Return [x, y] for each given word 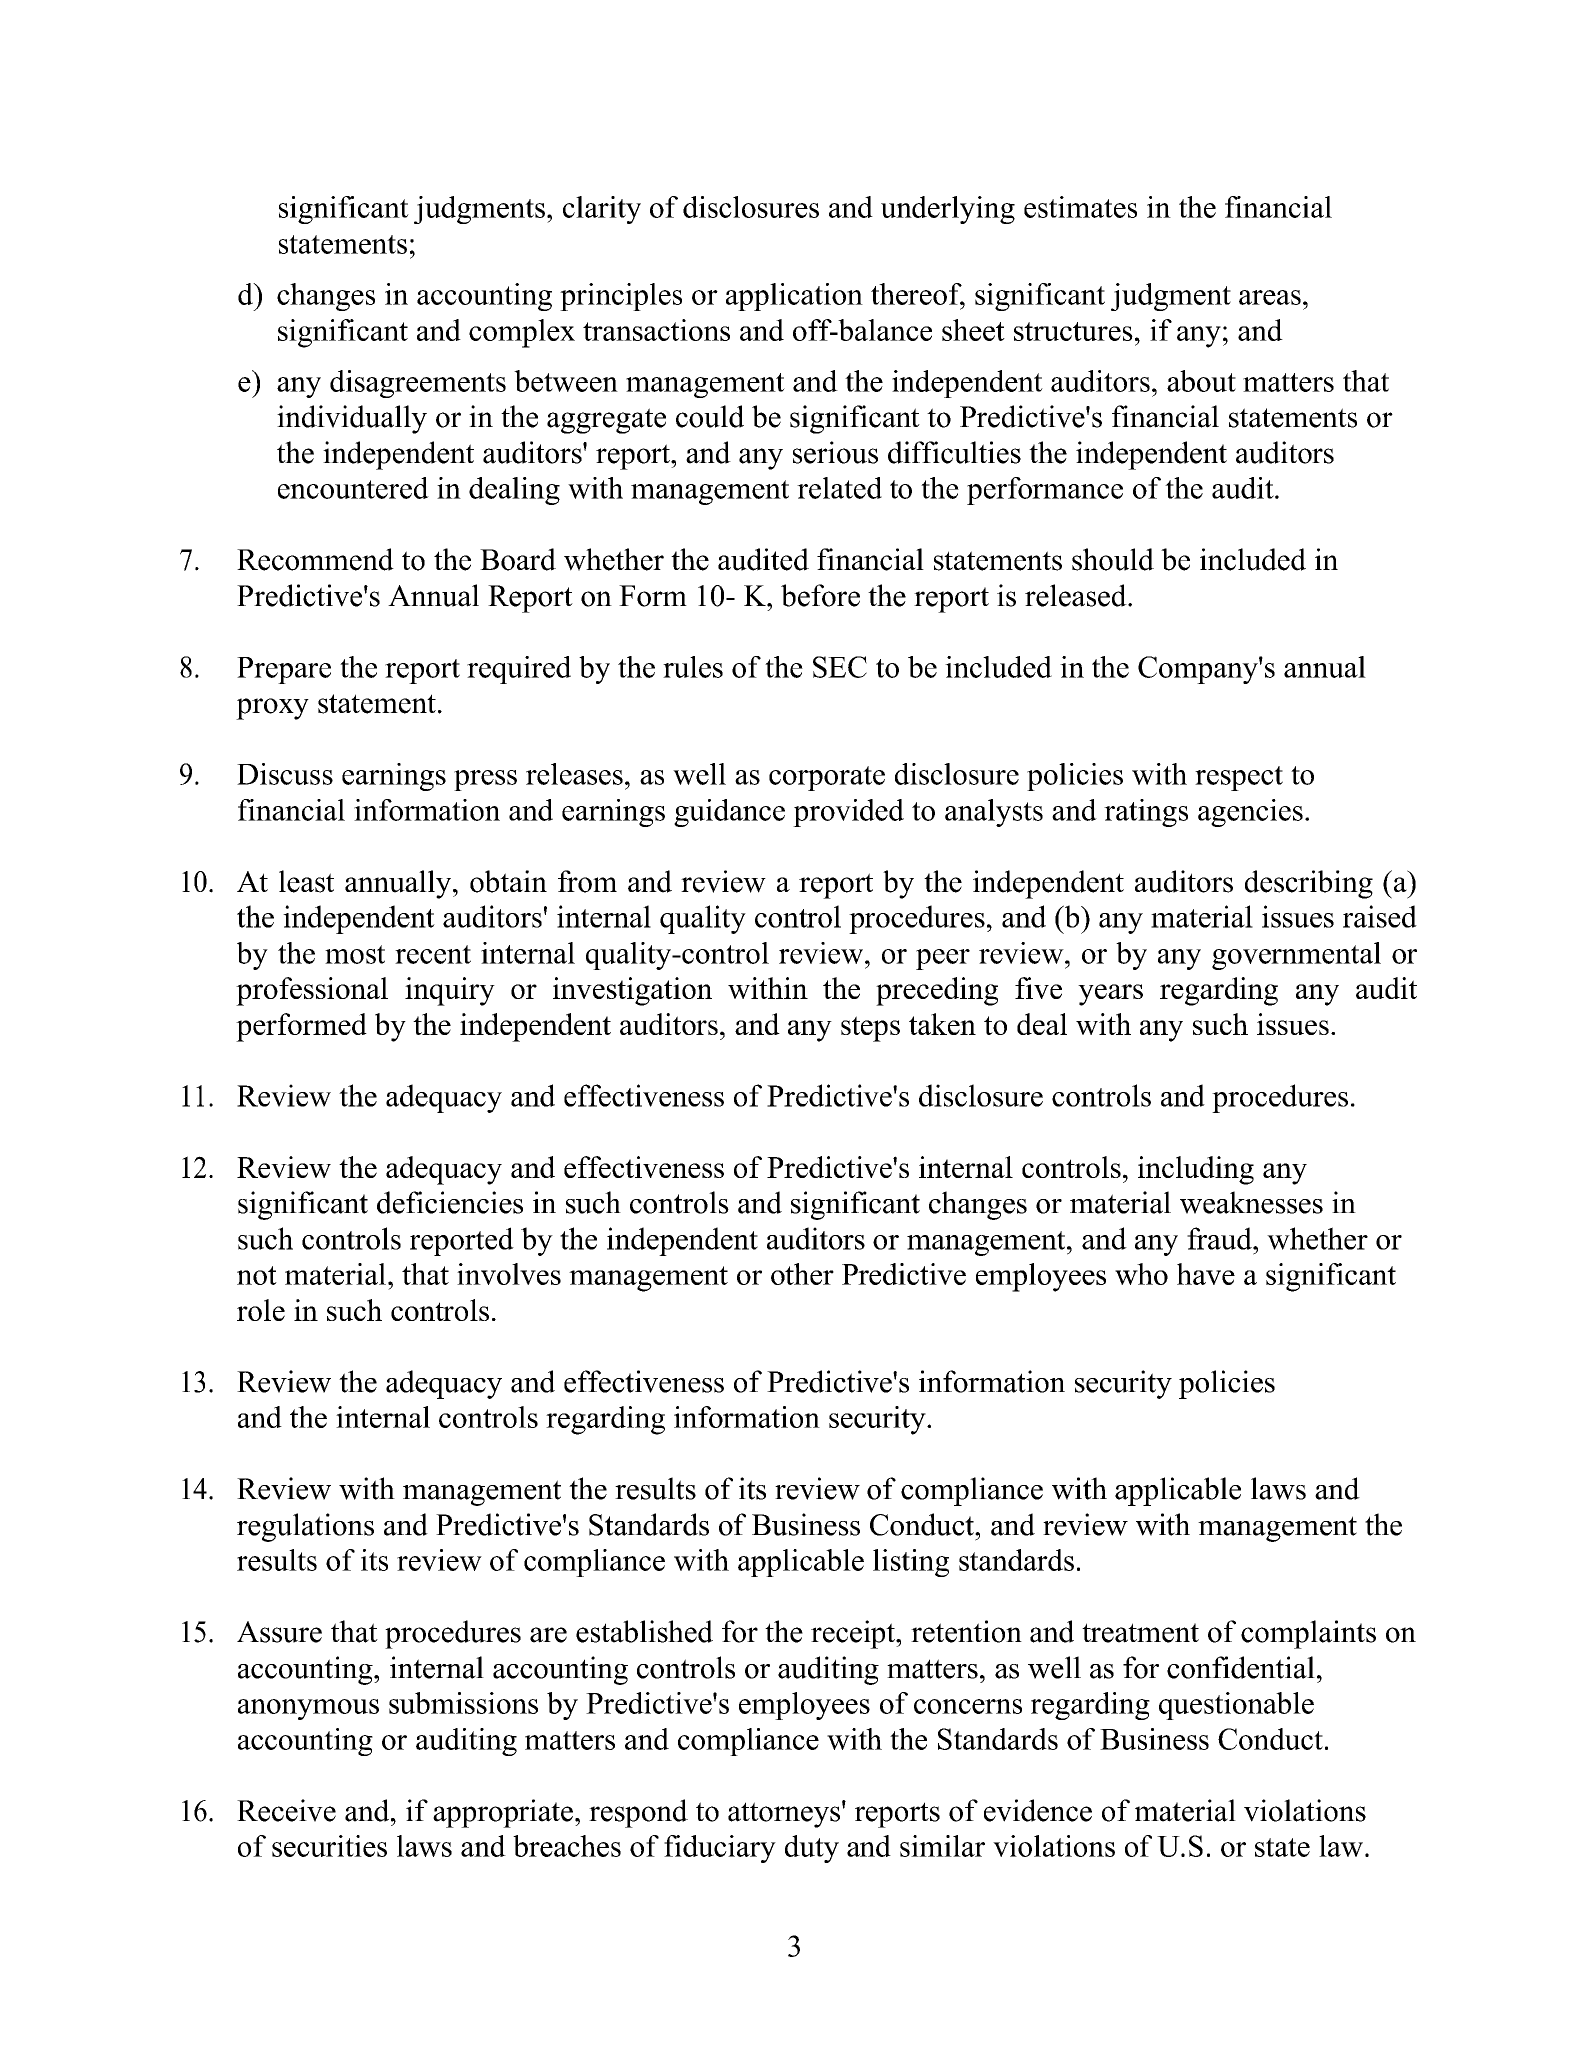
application [794, 297]
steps [870, 1029]
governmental [1296, 956]
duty [812, 1849]
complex [522, 333]
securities [329, 1846]
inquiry [450, 991]
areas [1270, 297]
